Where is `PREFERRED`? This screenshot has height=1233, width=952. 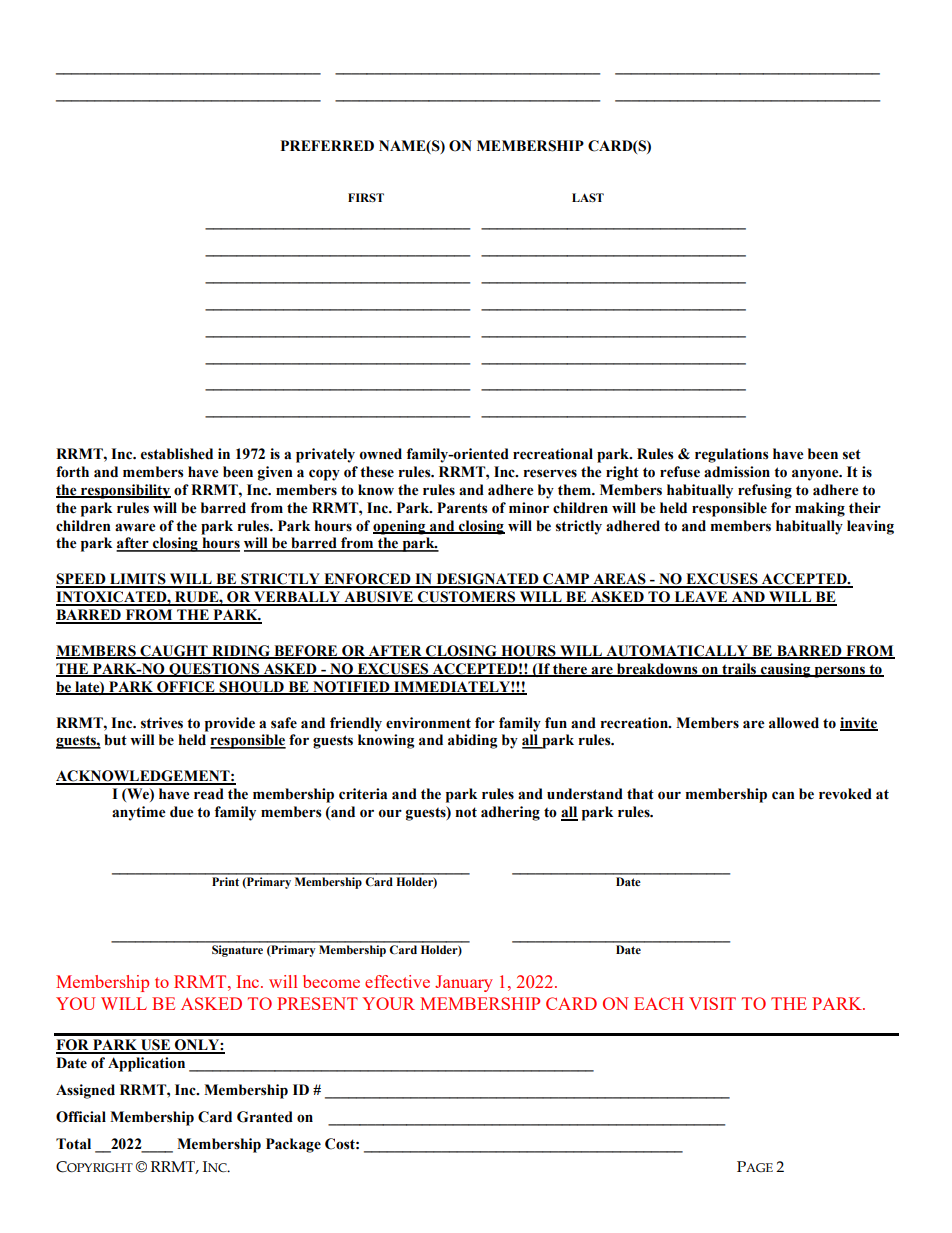 PREFERRED is located at coordinates (327, 145).
